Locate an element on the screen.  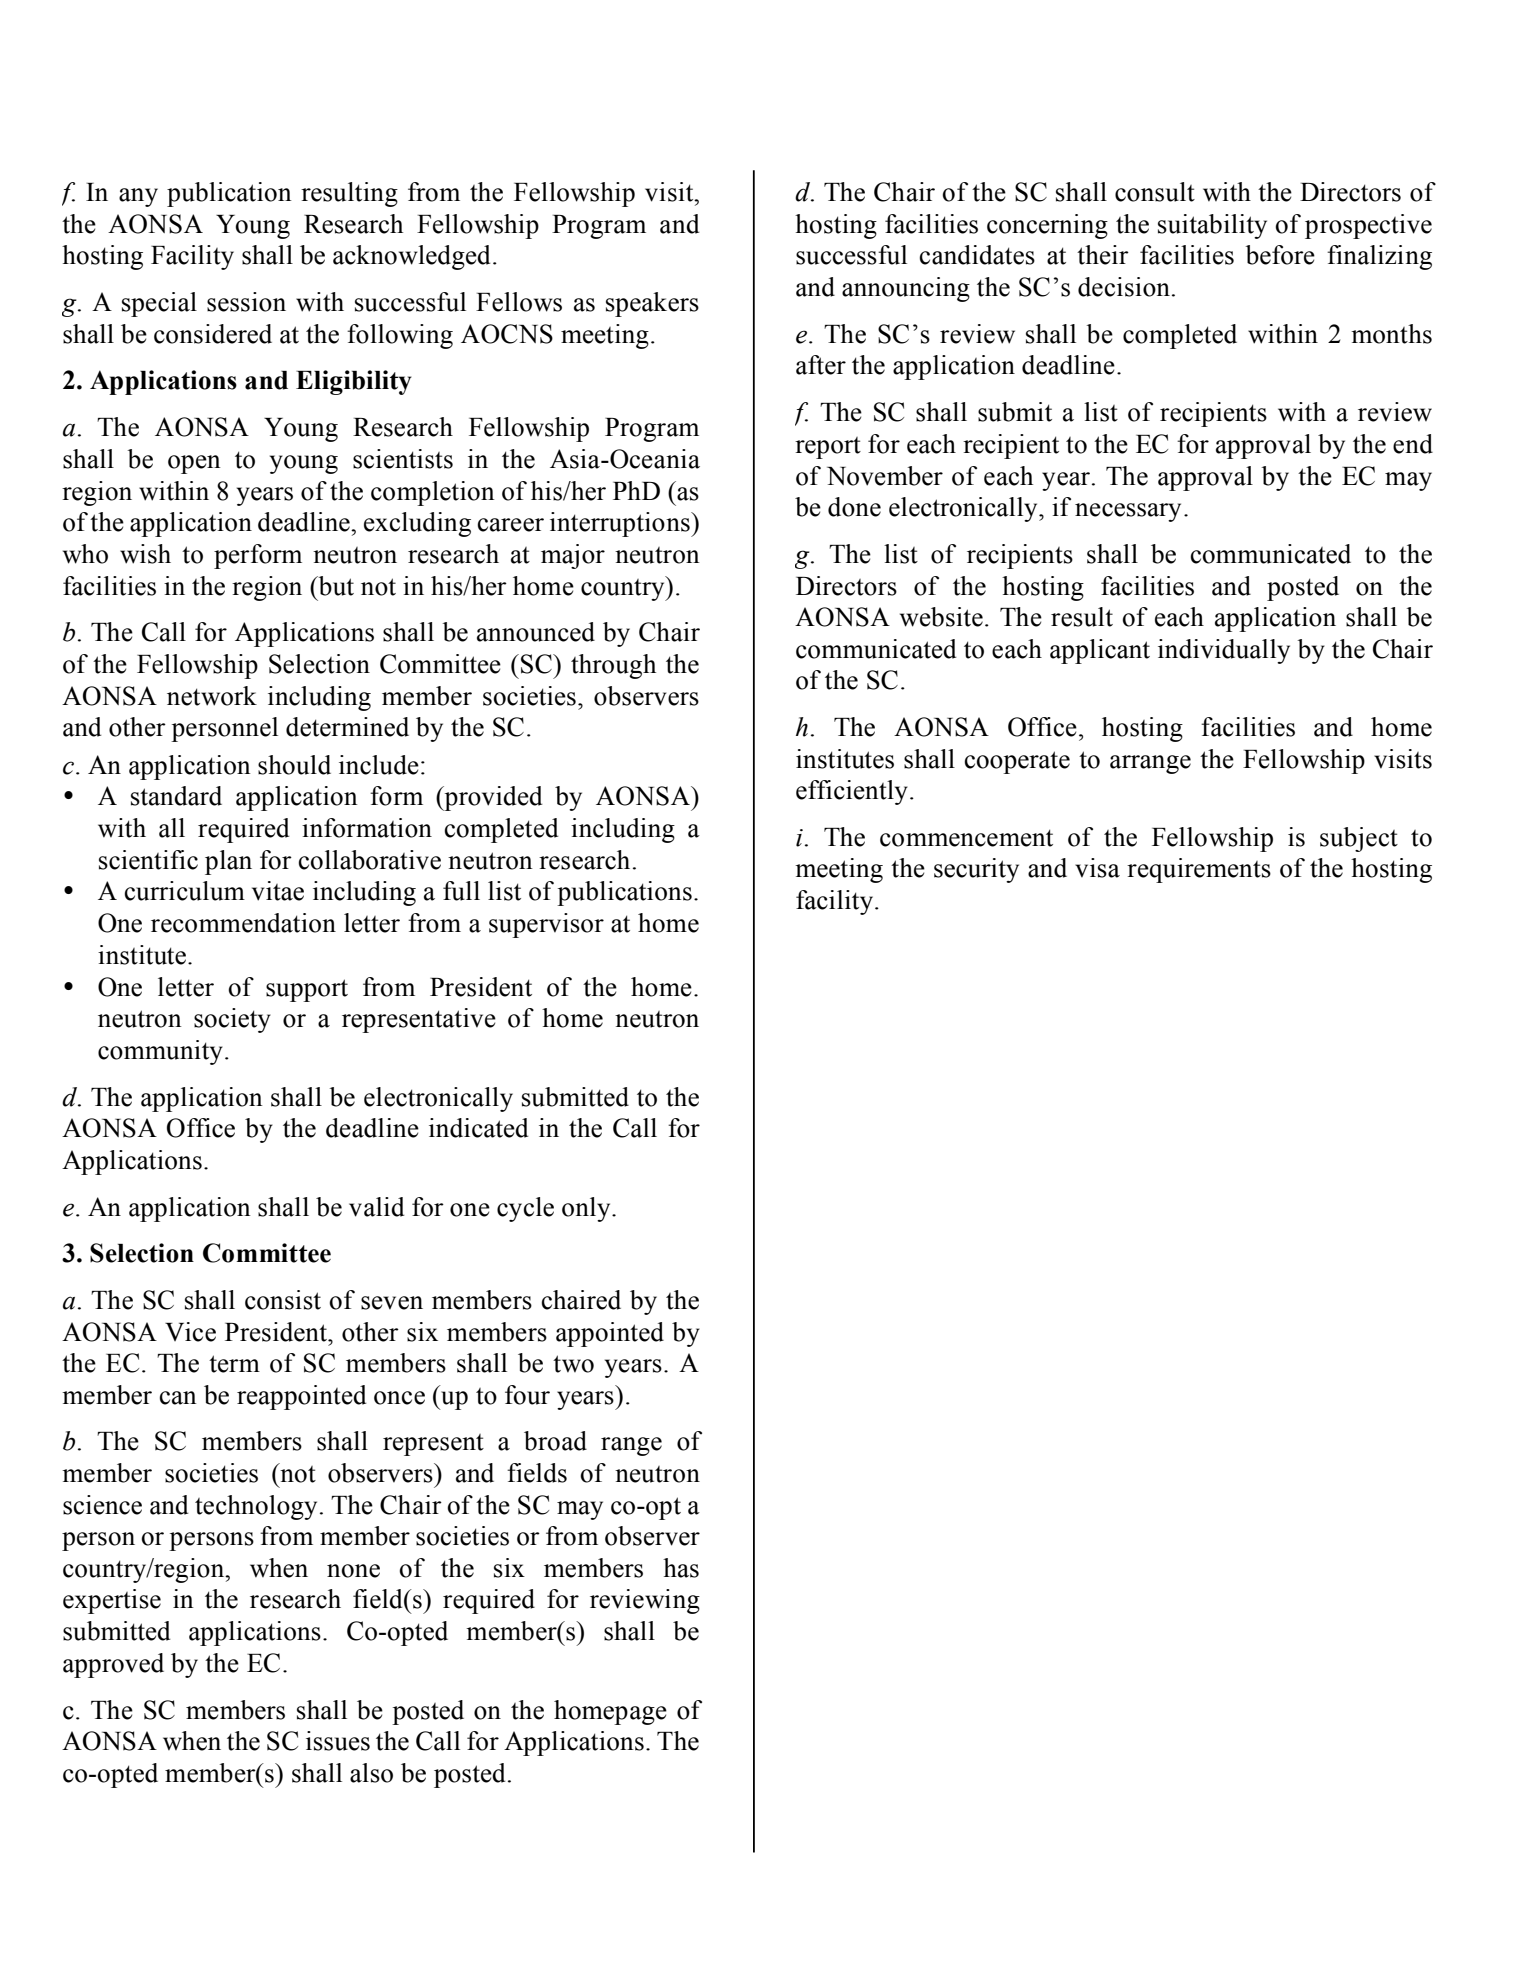
requirements is located at coordinates (1199, 870).
